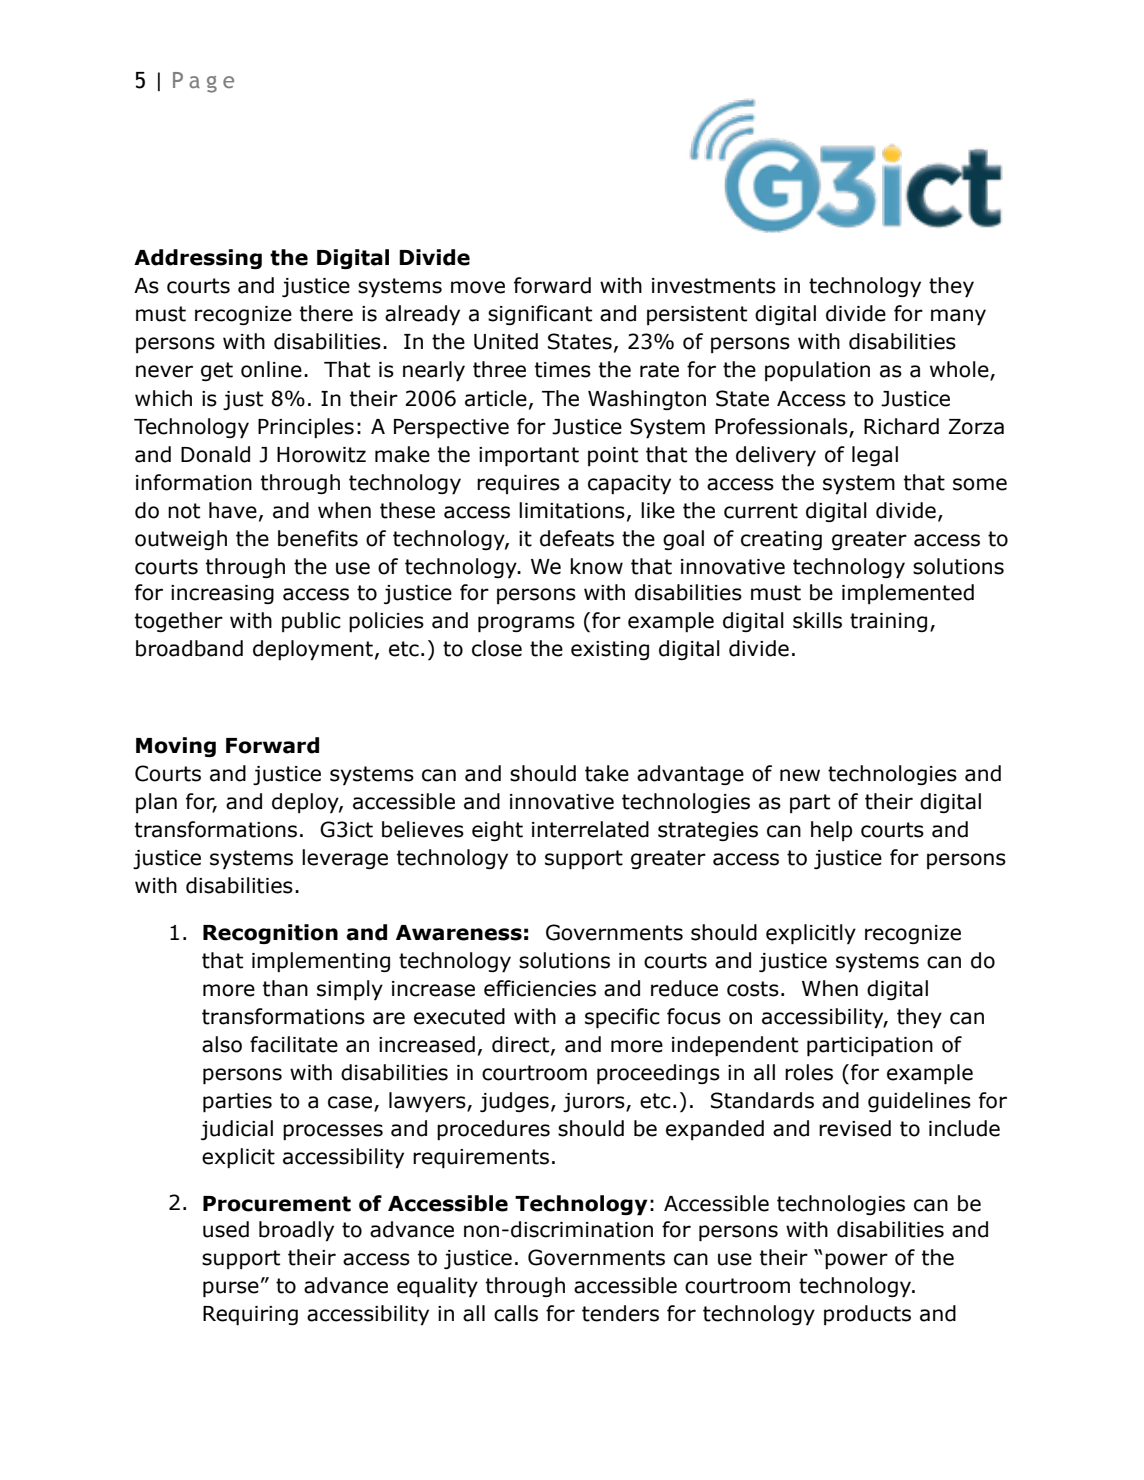 The height and width of the image is (1480, 1144). Describe the element at coordinates (478, 287) in the image. I see `move` at that location.
